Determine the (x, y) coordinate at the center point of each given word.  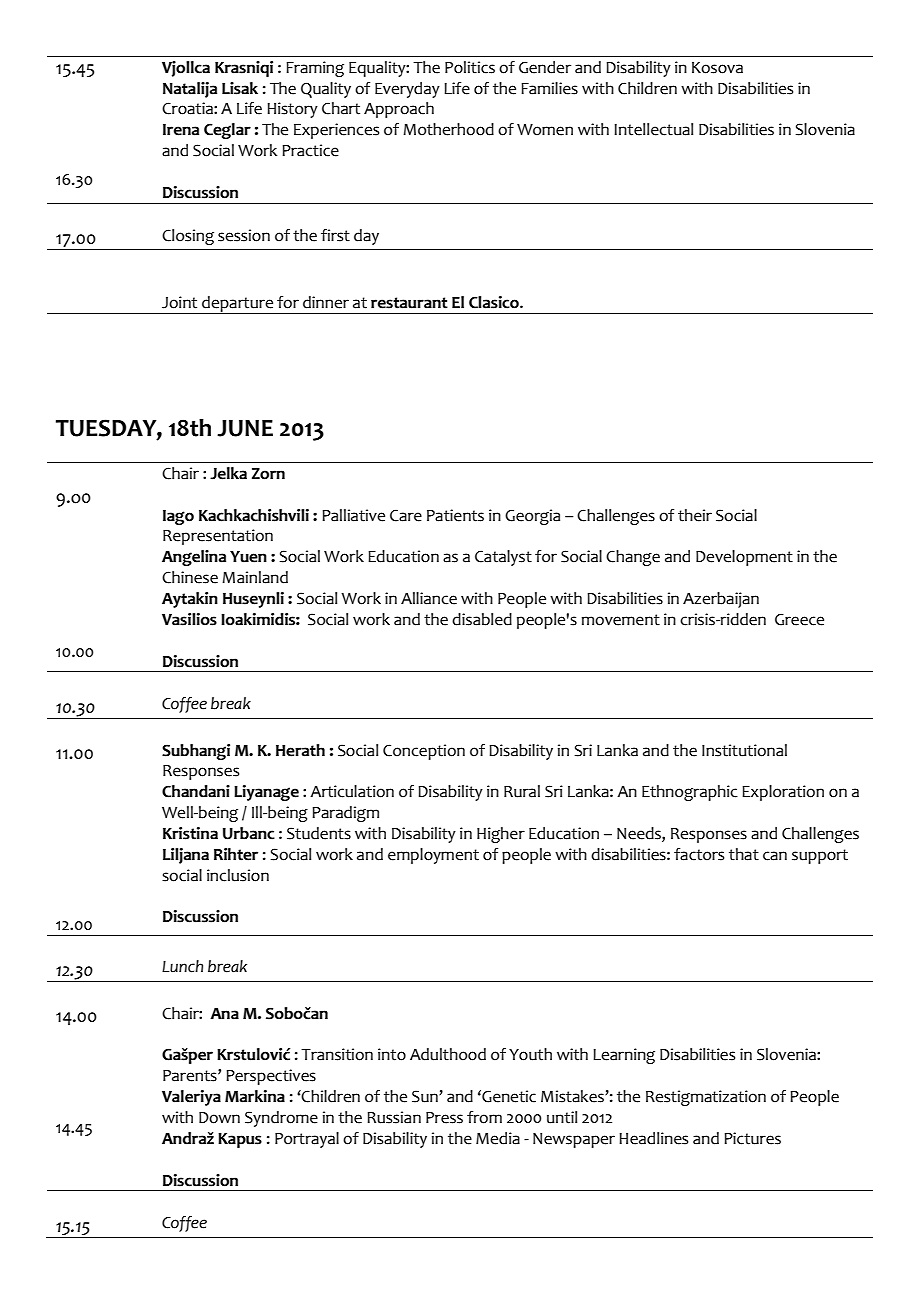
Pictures (752, 1138)
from (484, 1117)
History (292, 110)
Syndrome (281, 1119)
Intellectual (653, 129)
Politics (470, 67)
